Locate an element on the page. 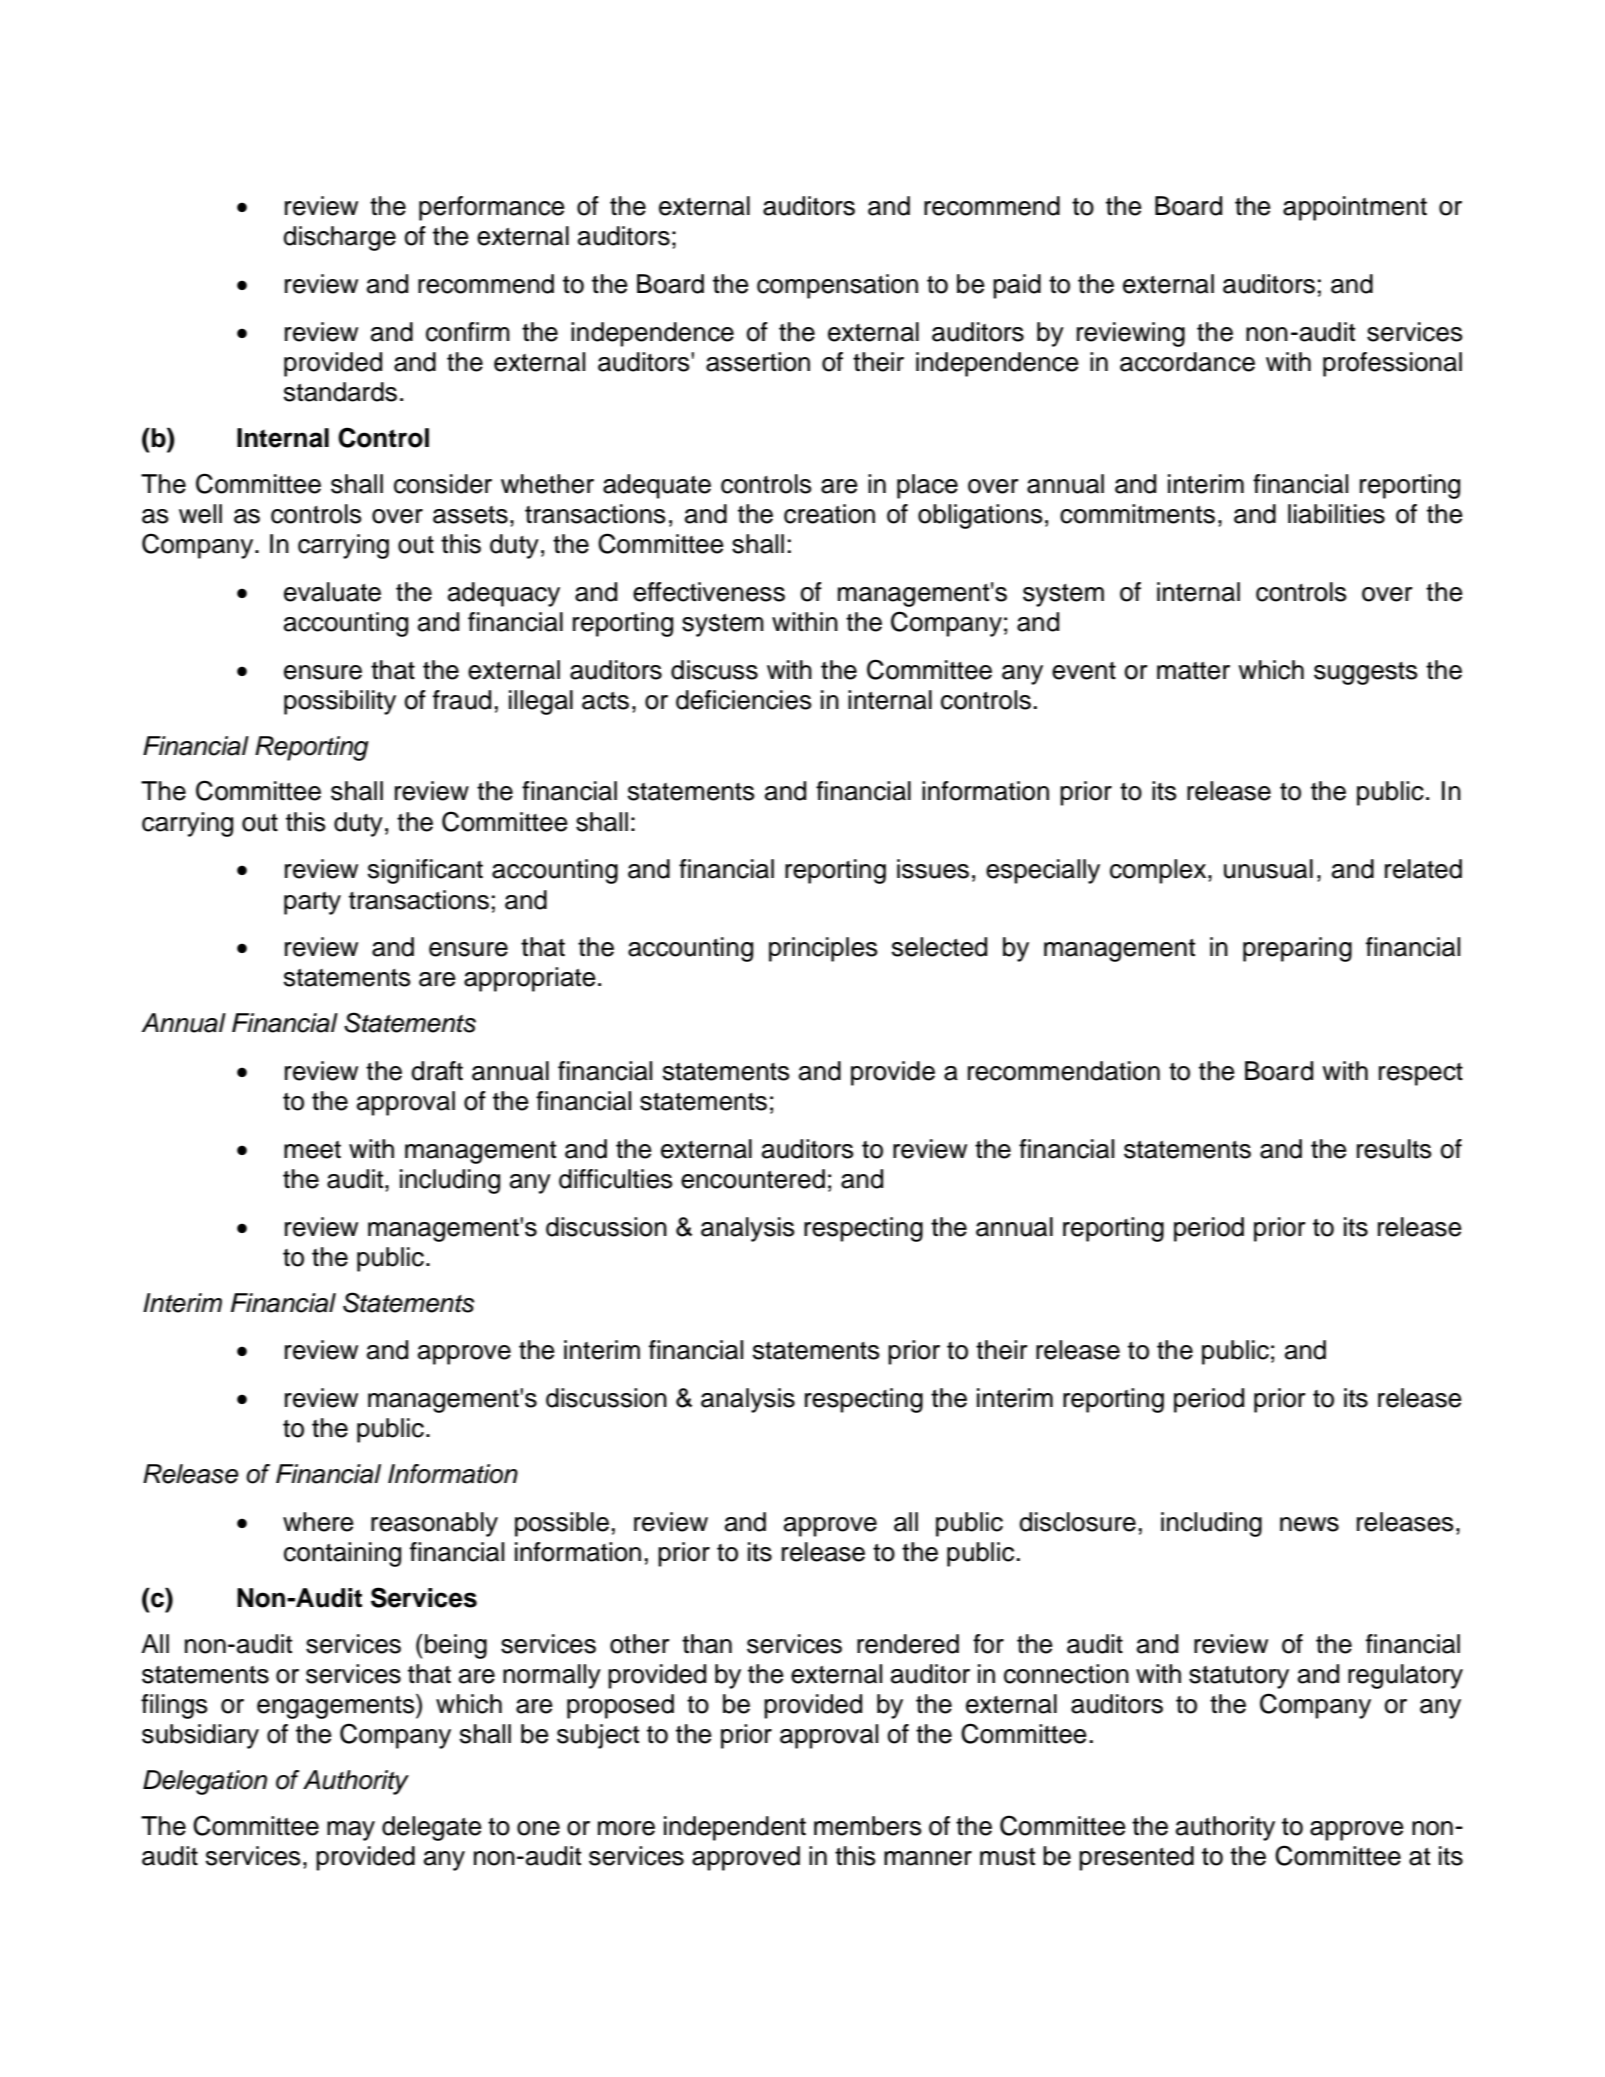 This page has height=2077, width=1605. compensation is located at coordinates (837, 286).
